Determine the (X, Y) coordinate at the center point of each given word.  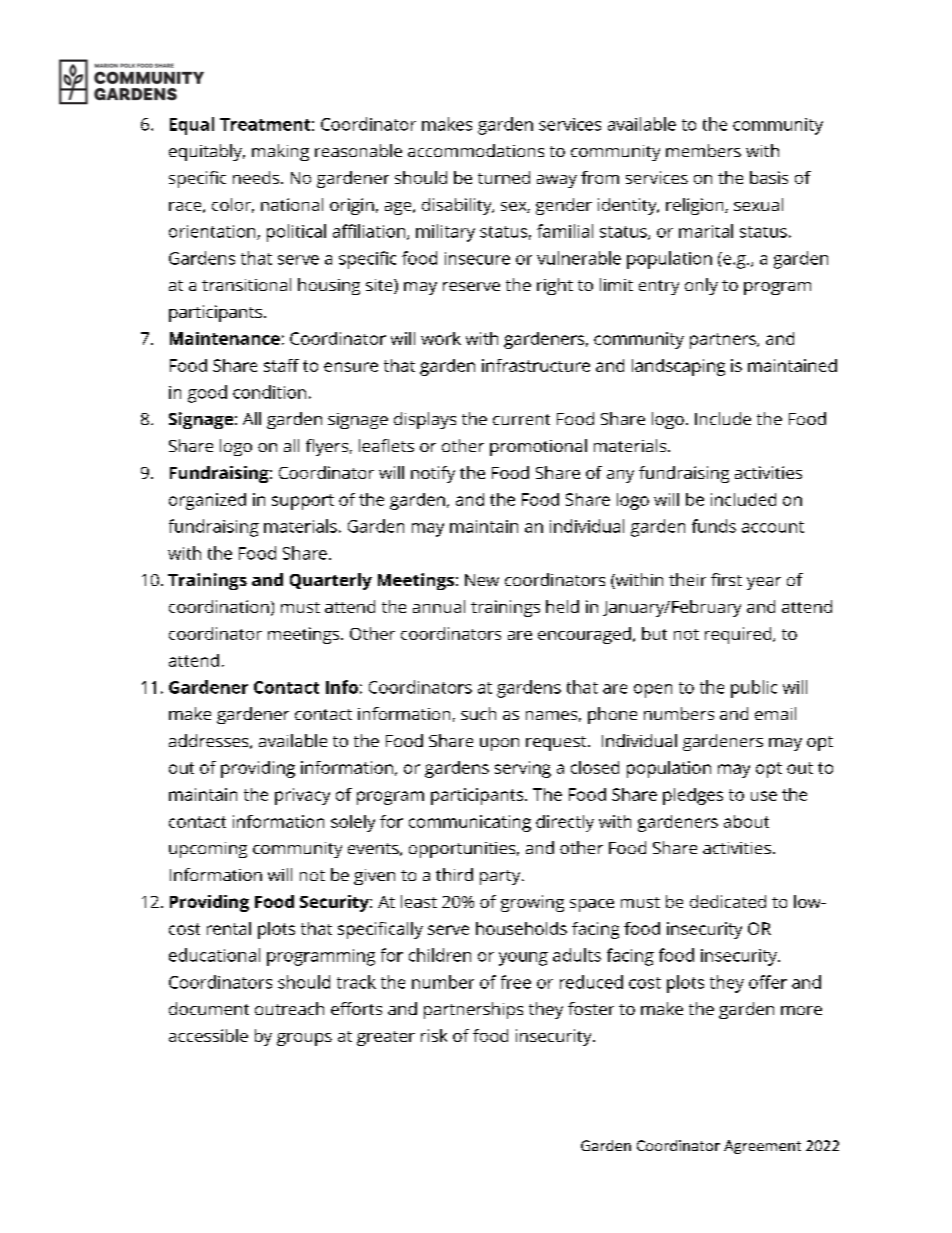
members (703, 150)
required (739, 635)
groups (304, 1039)
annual (439, 606)
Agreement (762, 1147)
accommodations (476, 150)
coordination (219, 606)
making (280, 152)
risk (434, 1035)
